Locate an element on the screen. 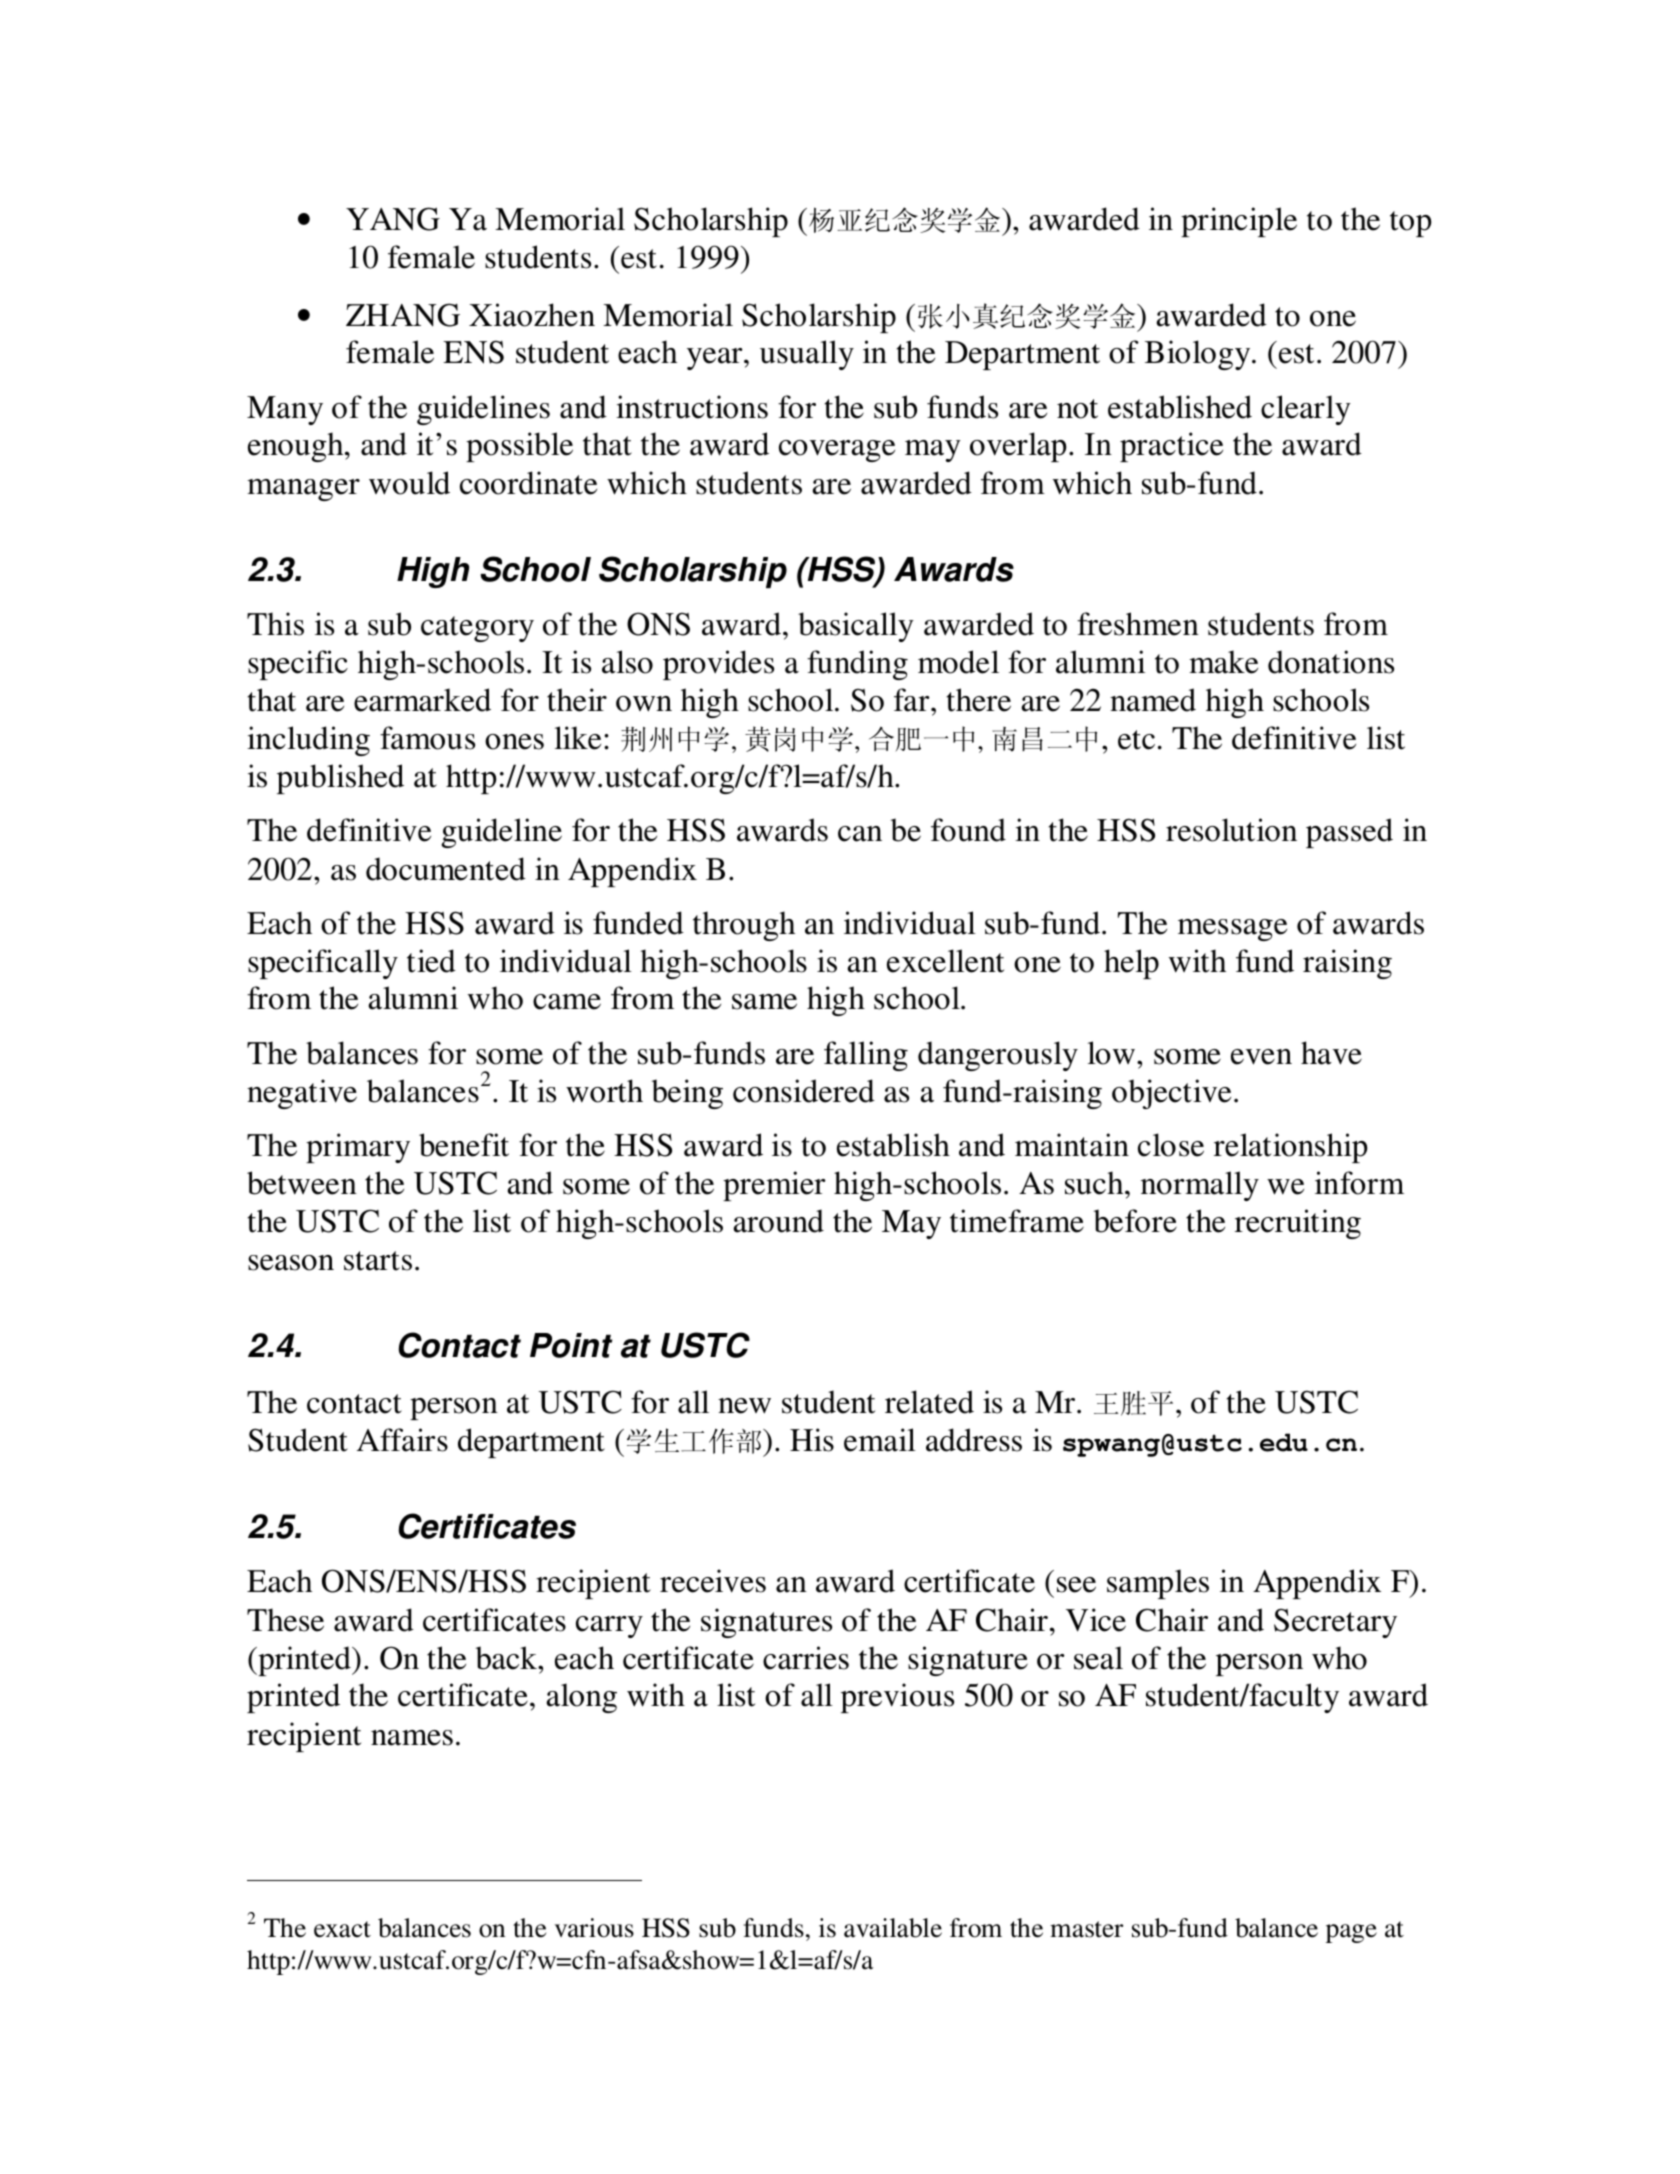 Image resolution: width=1680 pixels, height=2174 pixels. ZHANG is located at coordinates (403, 315).
